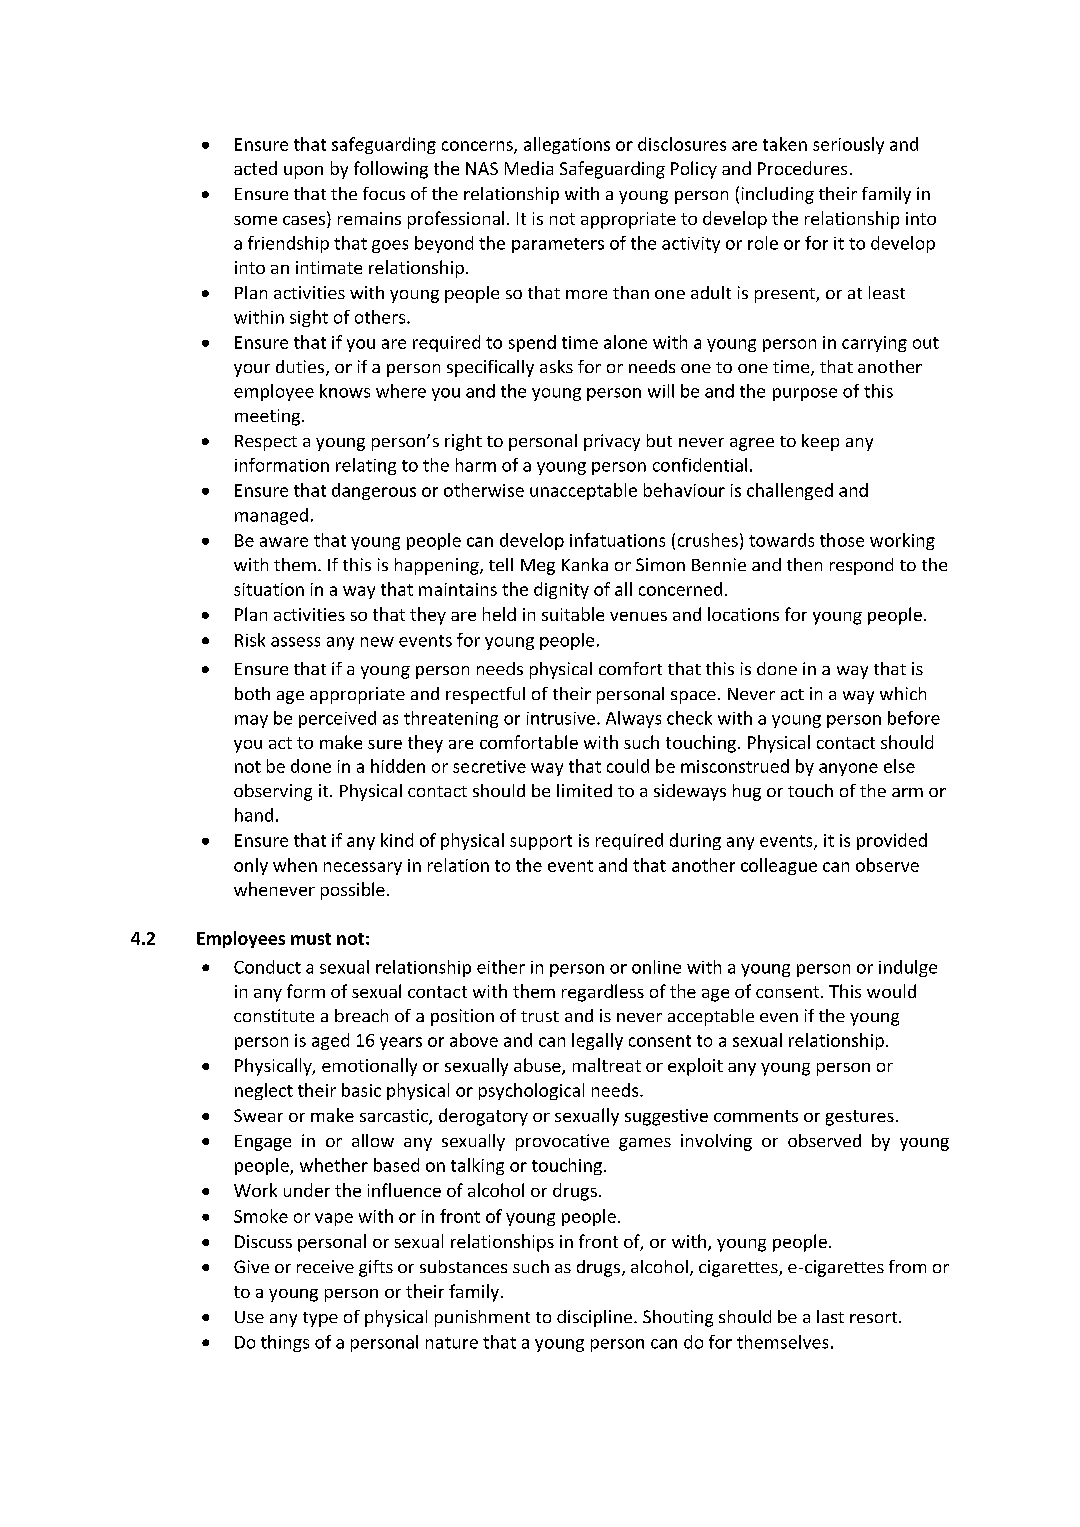 The width and height of the screenshot is (1080, 1527). I want to click on perceived, so click(337, 719).
